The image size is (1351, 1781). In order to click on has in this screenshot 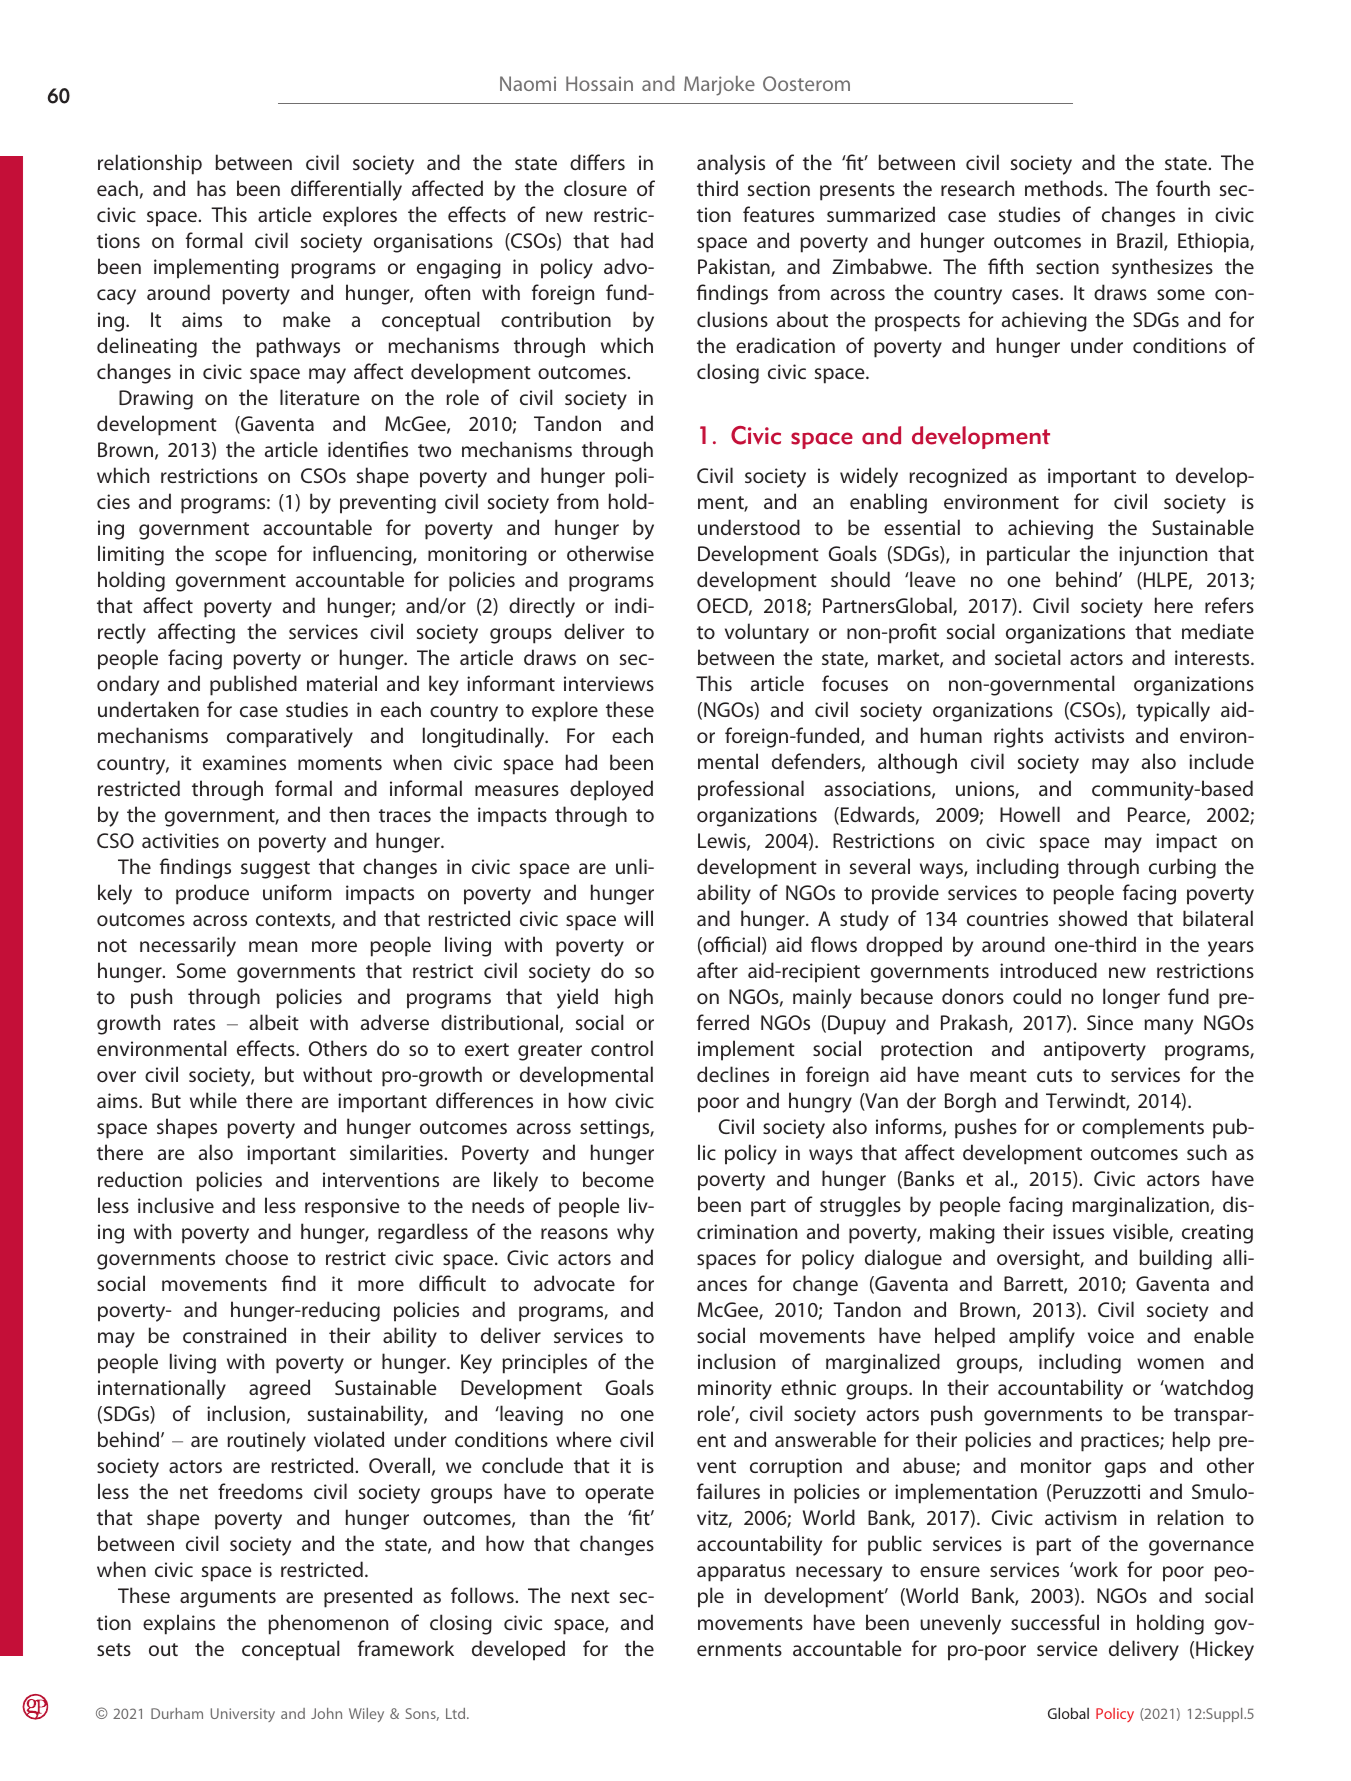, I will do `click(211, 188)`.
